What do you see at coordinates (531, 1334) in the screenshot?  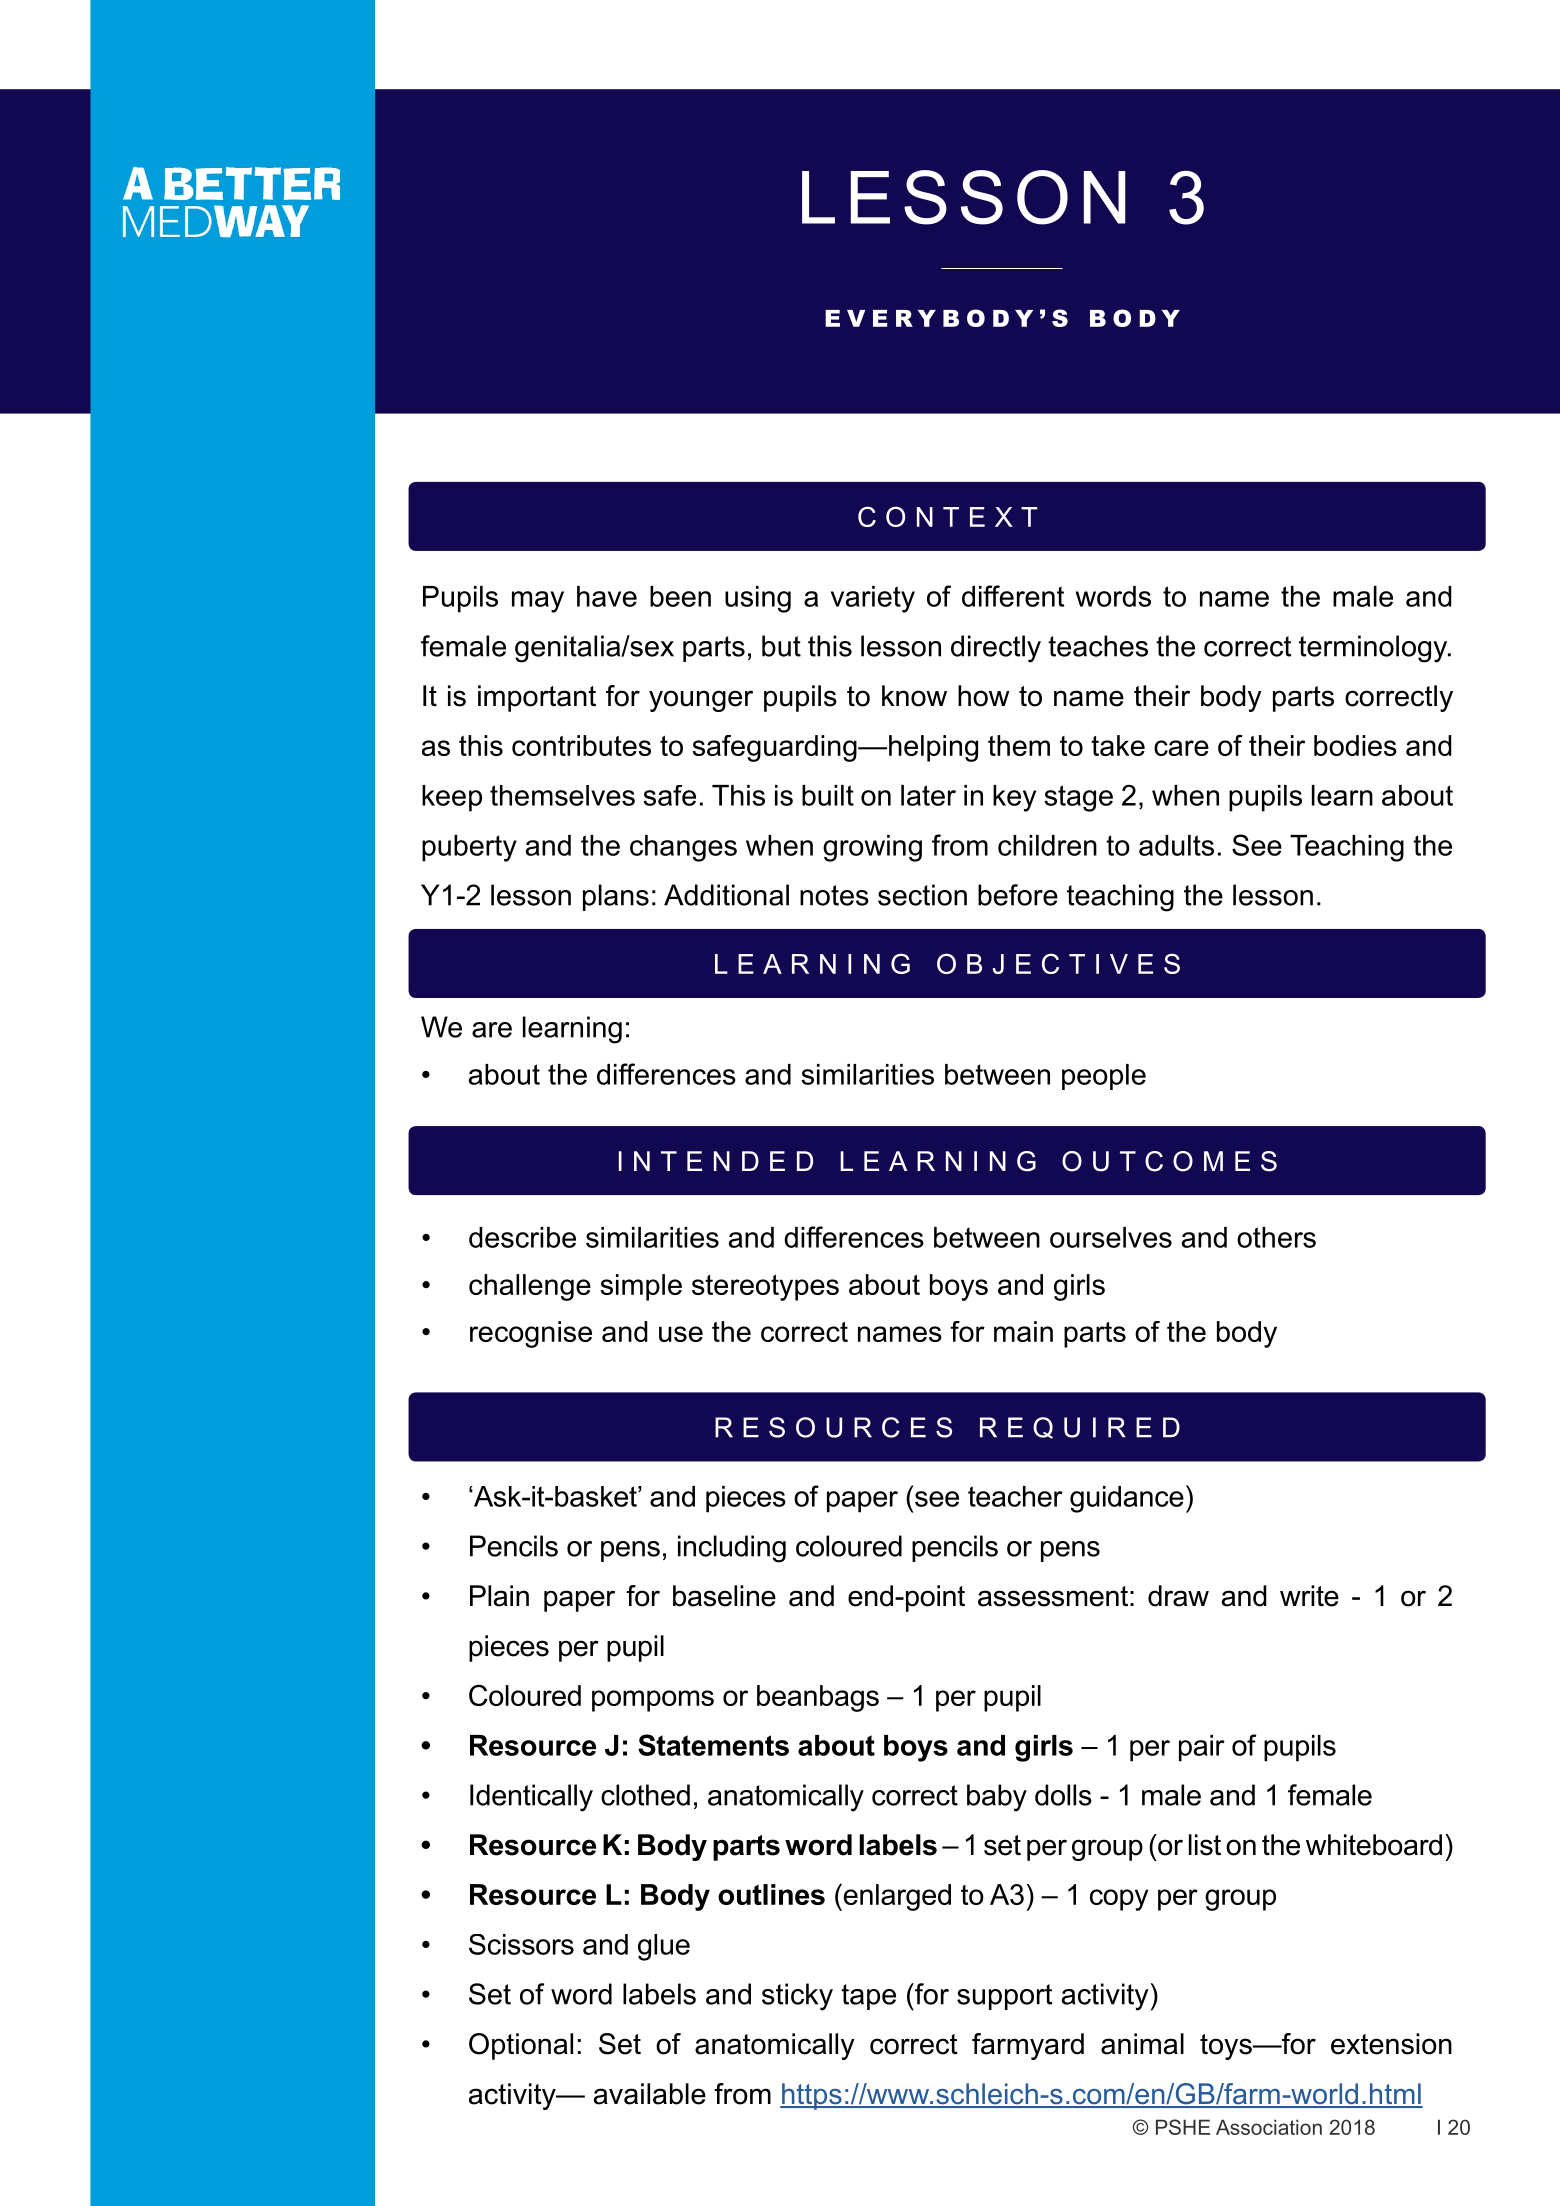 I see `recognise` at bounding box center [531, 1334].
